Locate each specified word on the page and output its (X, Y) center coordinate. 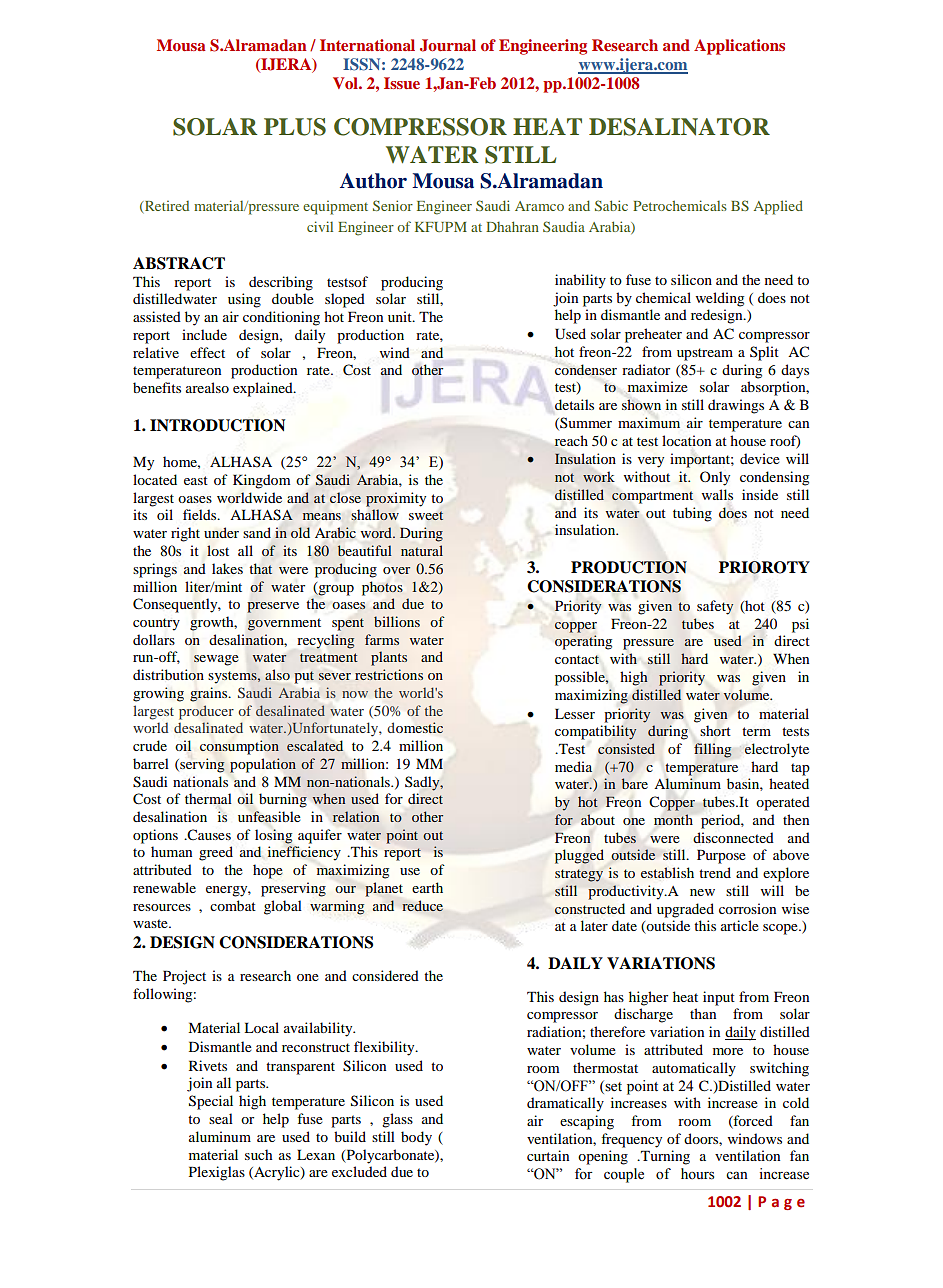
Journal (448, 45)
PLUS (295, 127)
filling (712, 750)
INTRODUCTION (217, 425)
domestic (415, 727)
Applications (739, 47)
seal (221, 1118)
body (416, 1138)
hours (697, 1174)
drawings (736, 406)
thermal (208, 798)
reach (571, 440)
